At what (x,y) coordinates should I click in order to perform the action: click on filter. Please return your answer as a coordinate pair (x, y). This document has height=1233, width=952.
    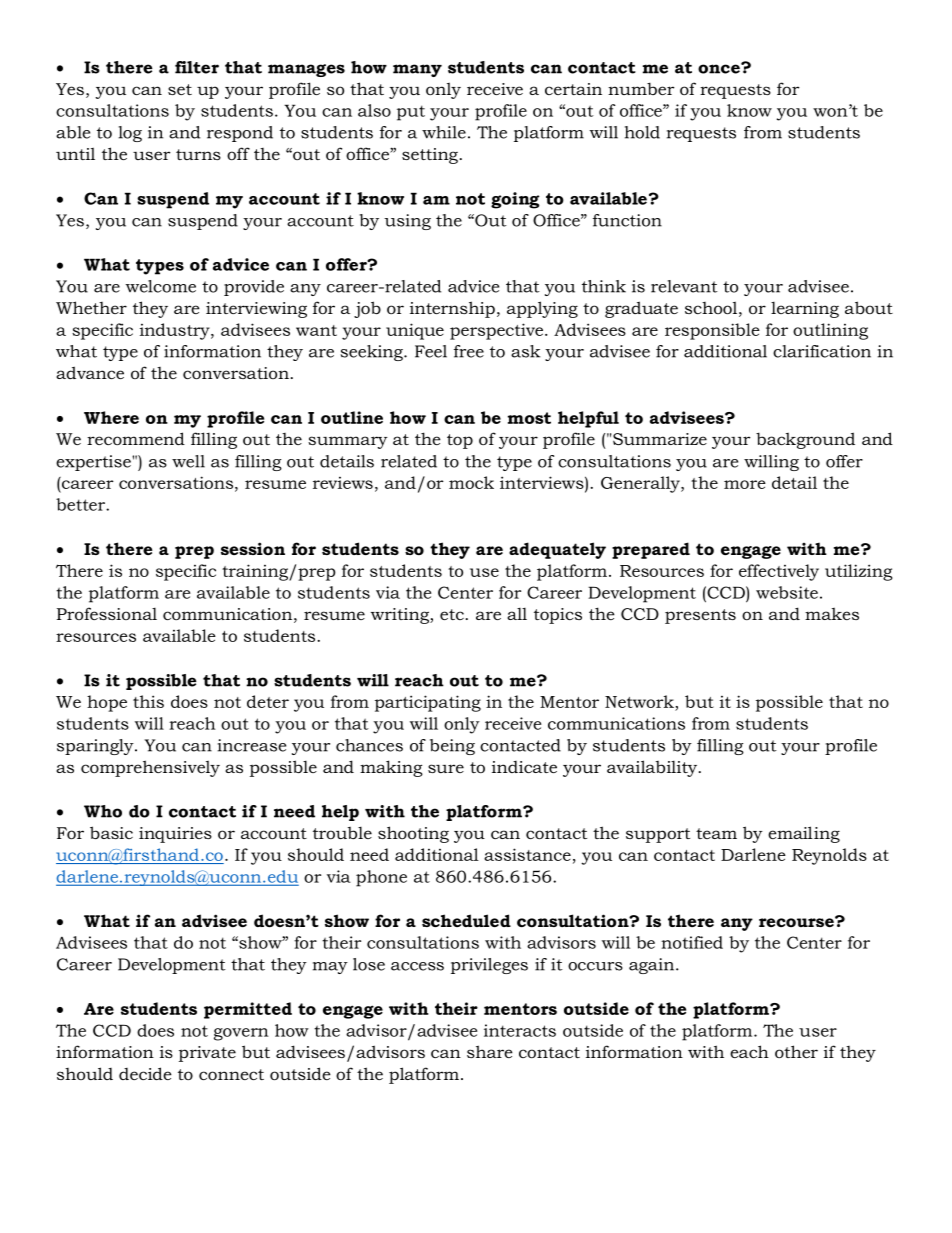
    Looking at the image, I should click on (197, 67).
